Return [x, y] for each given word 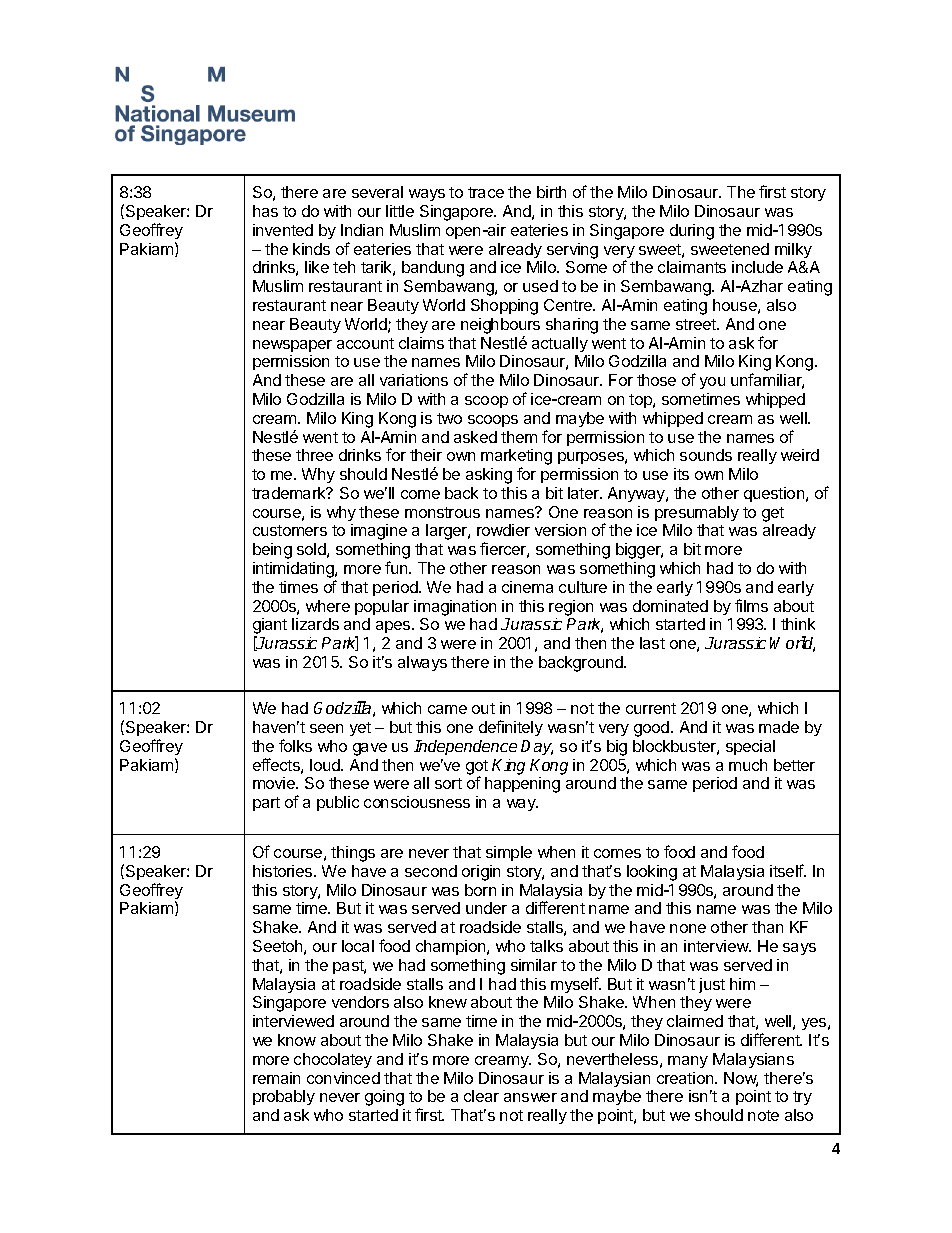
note [763, 1115]
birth [551, 192]
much [748, 765]
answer [530, 1097]
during [692, 232]
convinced [343, 1078]
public [338, 803]
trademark [290, 493]
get [773, 514]
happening [522, 785]
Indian [362, 230]
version [560, 530]
